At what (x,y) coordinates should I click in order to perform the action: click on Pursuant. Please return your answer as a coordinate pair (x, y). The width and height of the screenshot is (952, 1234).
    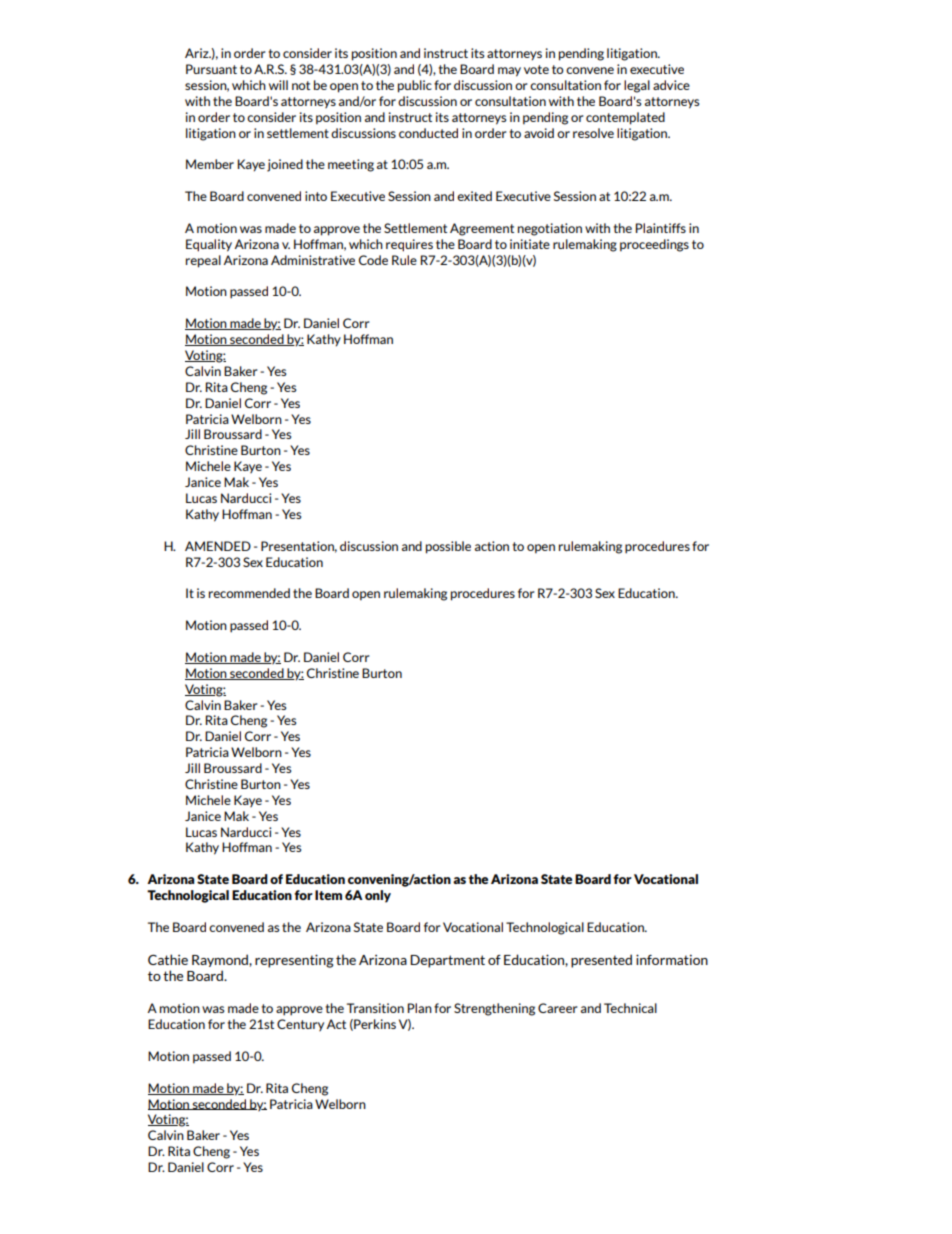
    Looking at the image, I should click on (211, 69).
